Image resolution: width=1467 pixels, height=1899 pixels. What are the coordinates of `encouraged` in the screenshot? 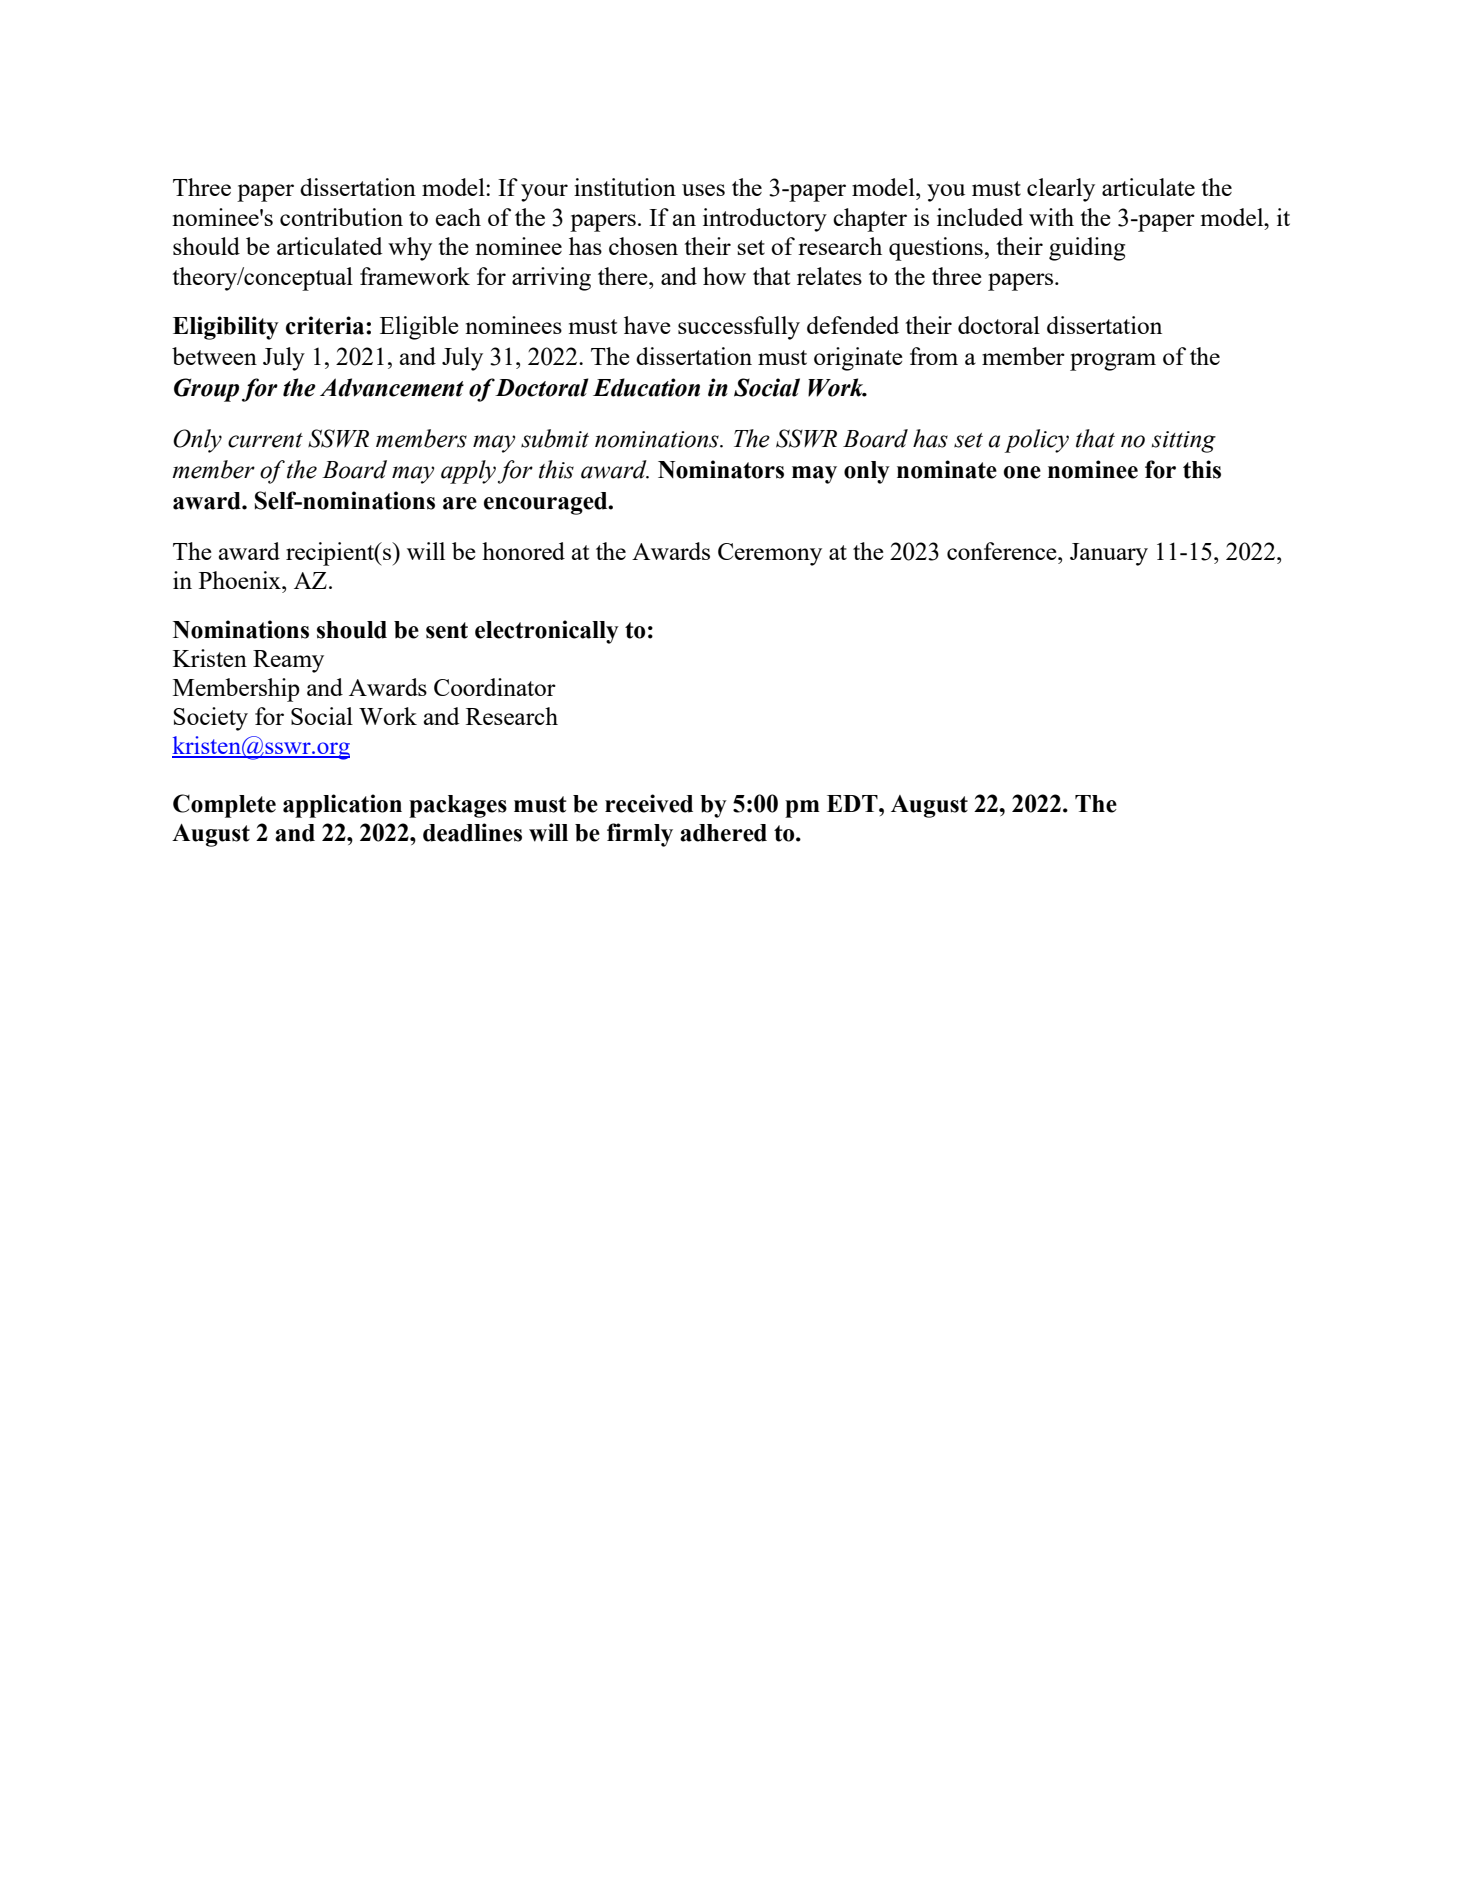 It's located at (547, 503).
